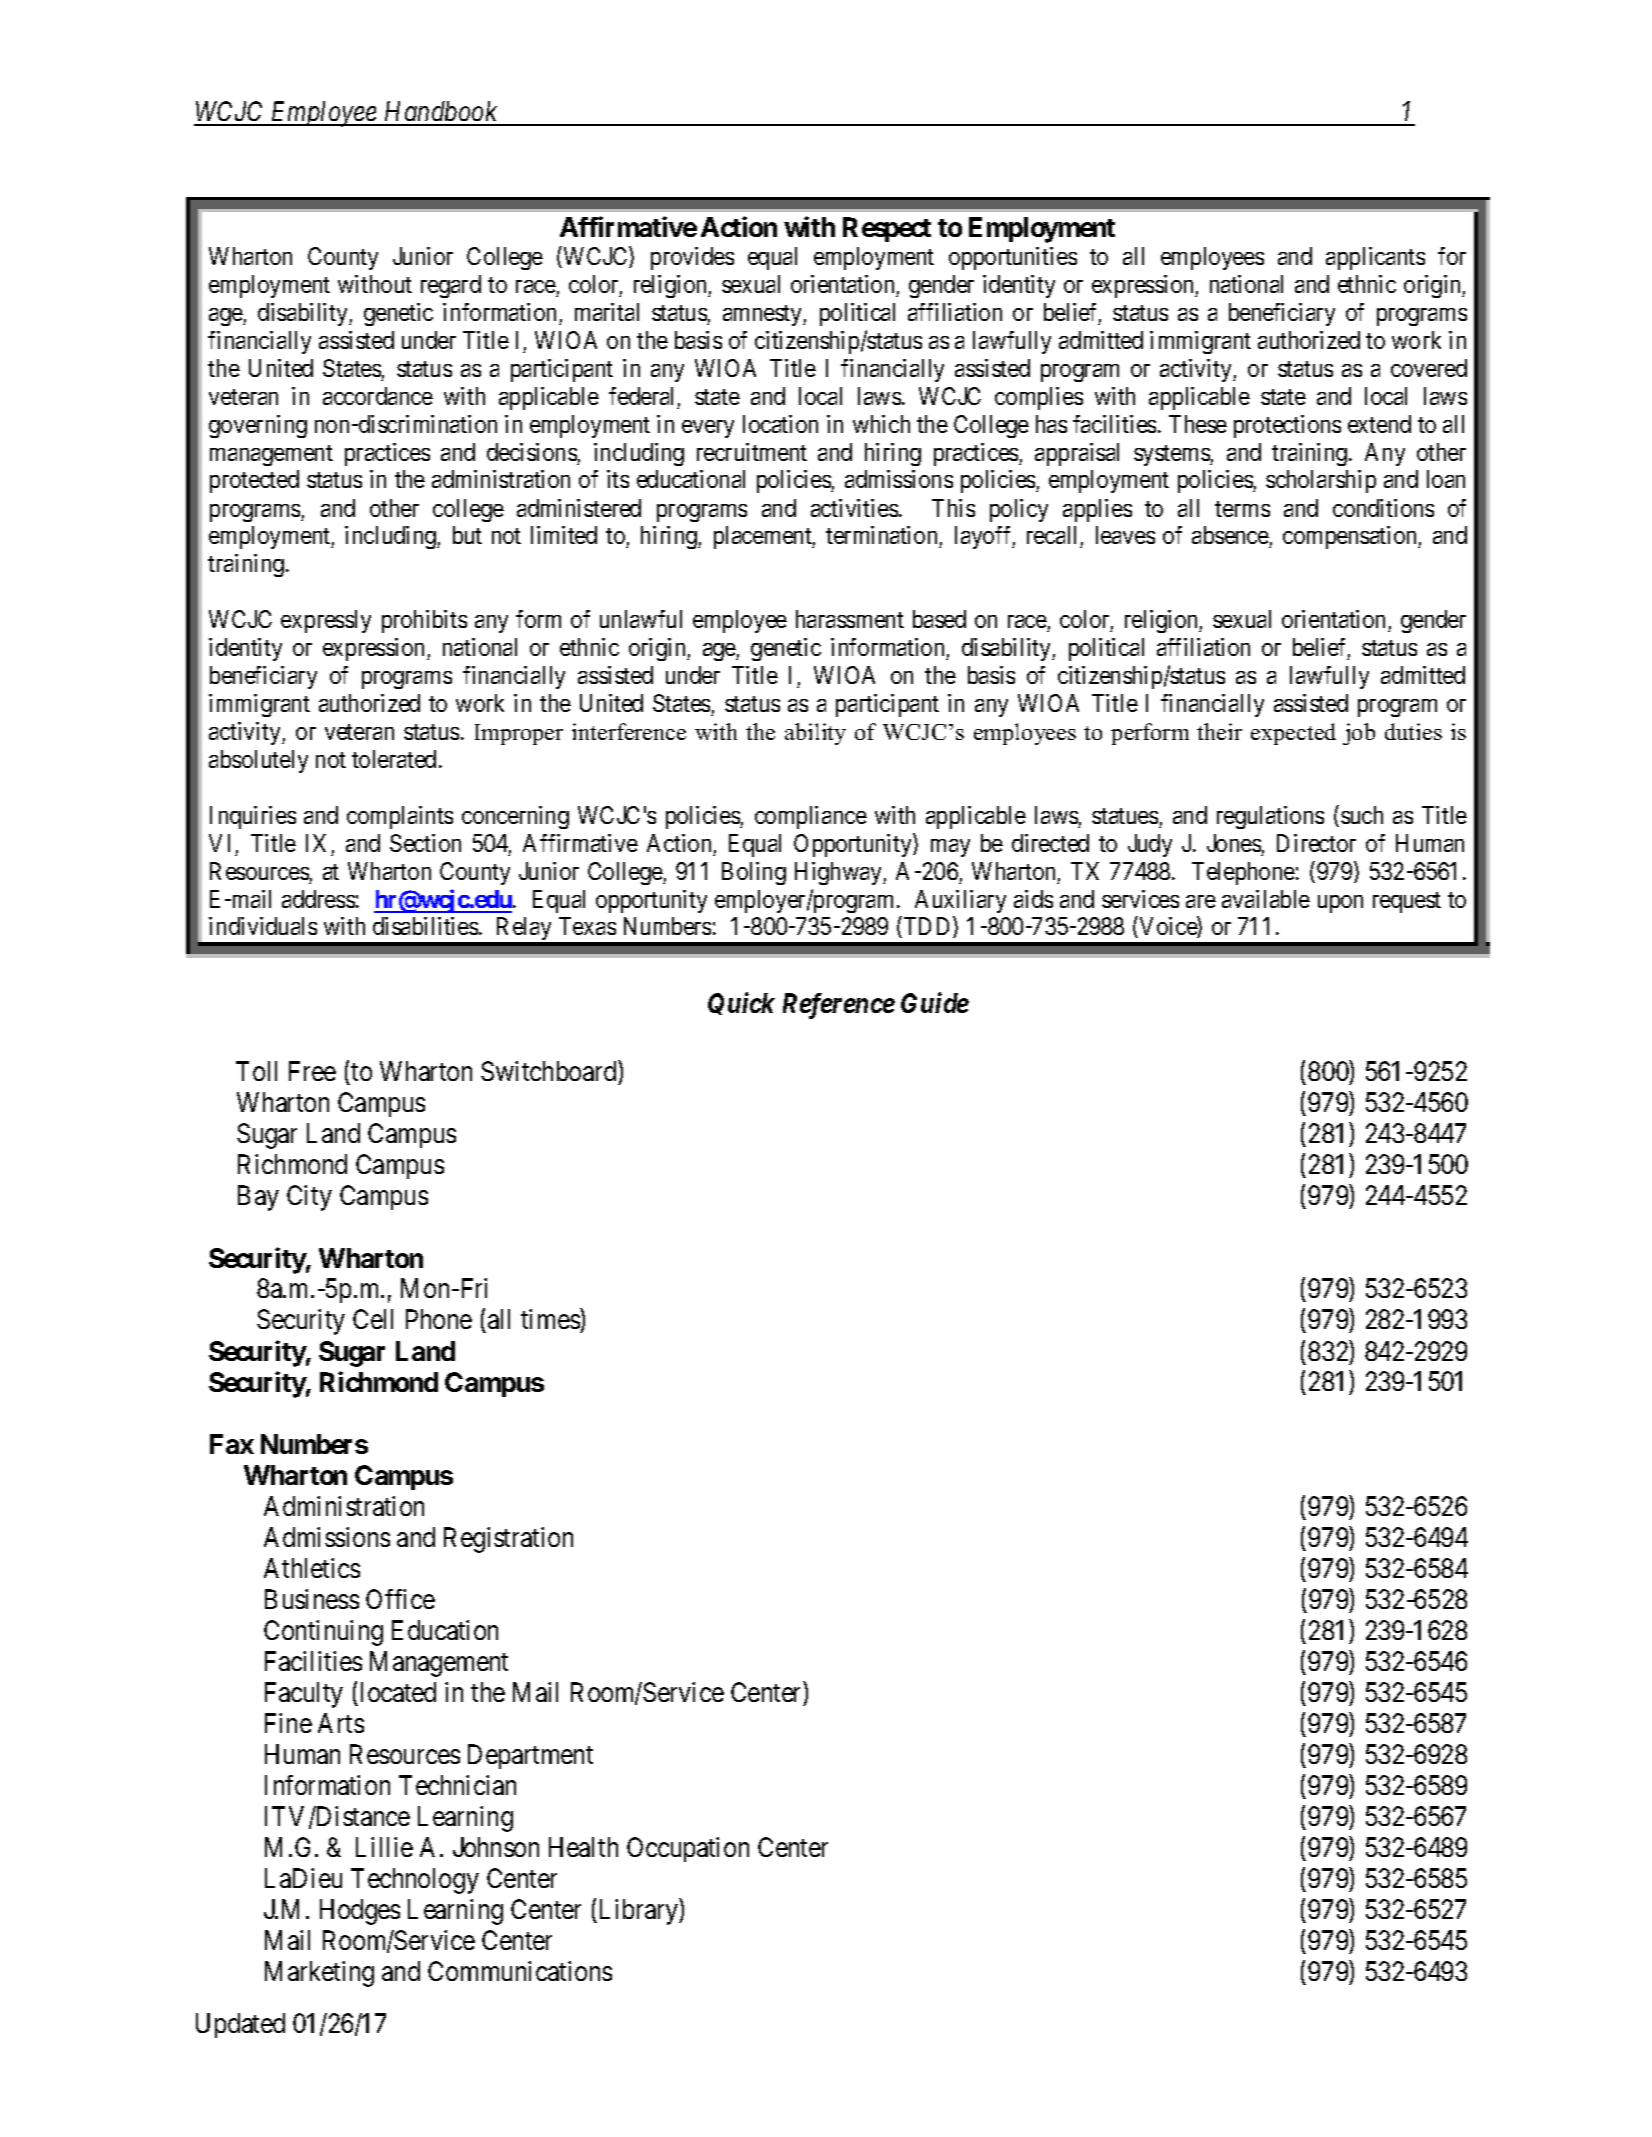 This screenshot has height=2137, width=1652. I want to click on applicants, so click(1375, 258).
